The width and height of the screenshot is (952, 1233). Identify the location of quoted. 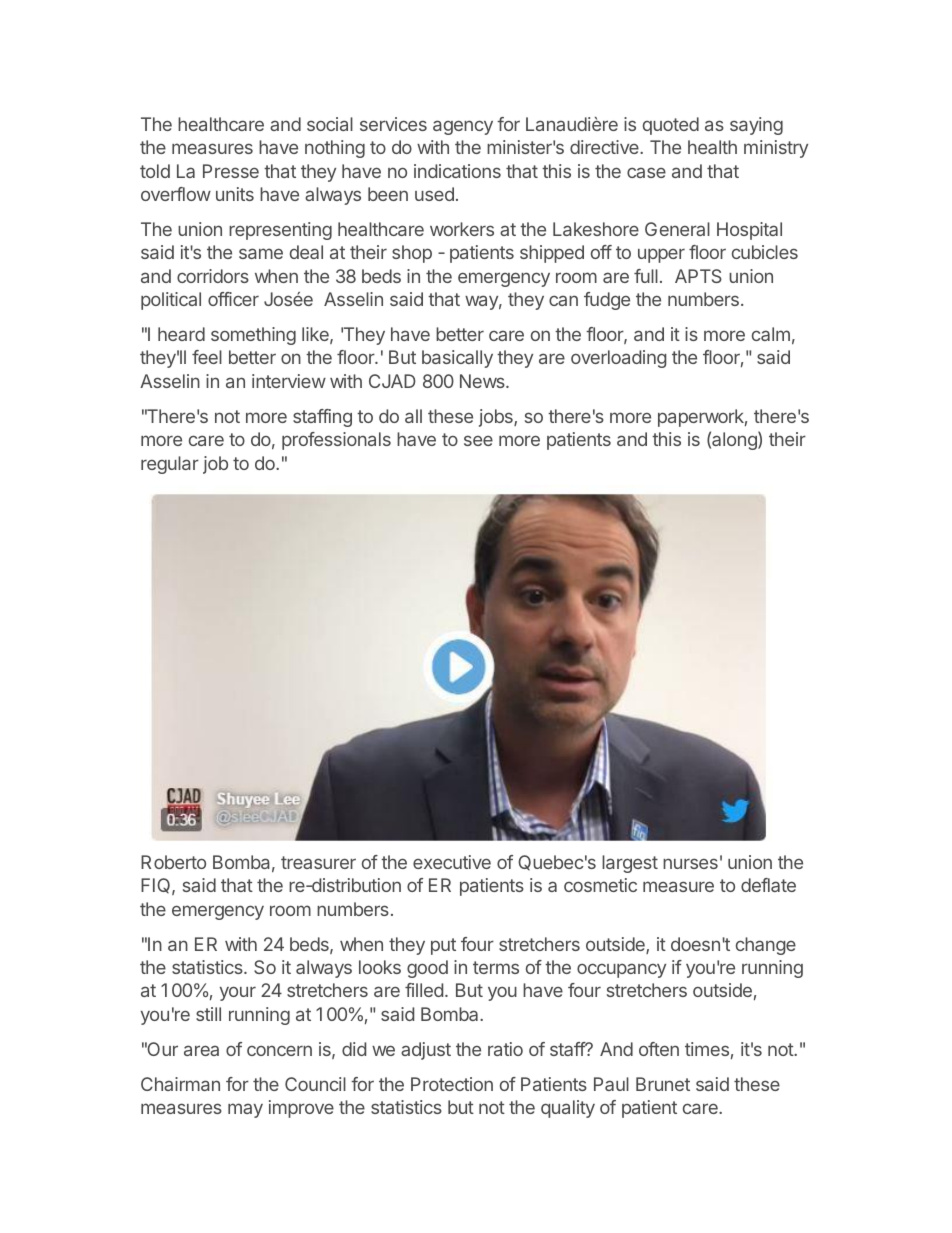
(671, 126).
